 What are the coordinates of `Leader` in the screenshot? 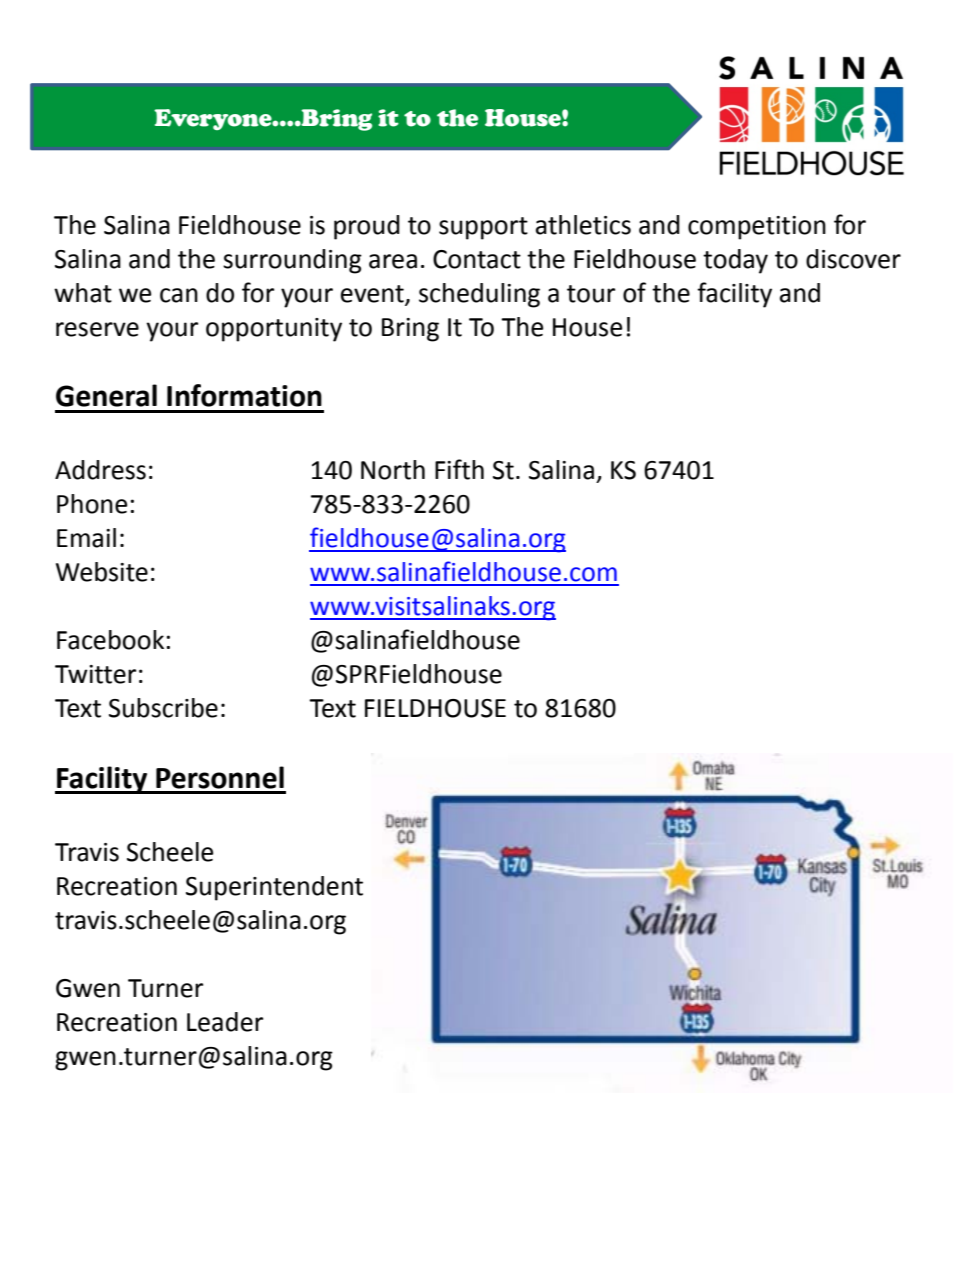 It's located at (225, 1022).
